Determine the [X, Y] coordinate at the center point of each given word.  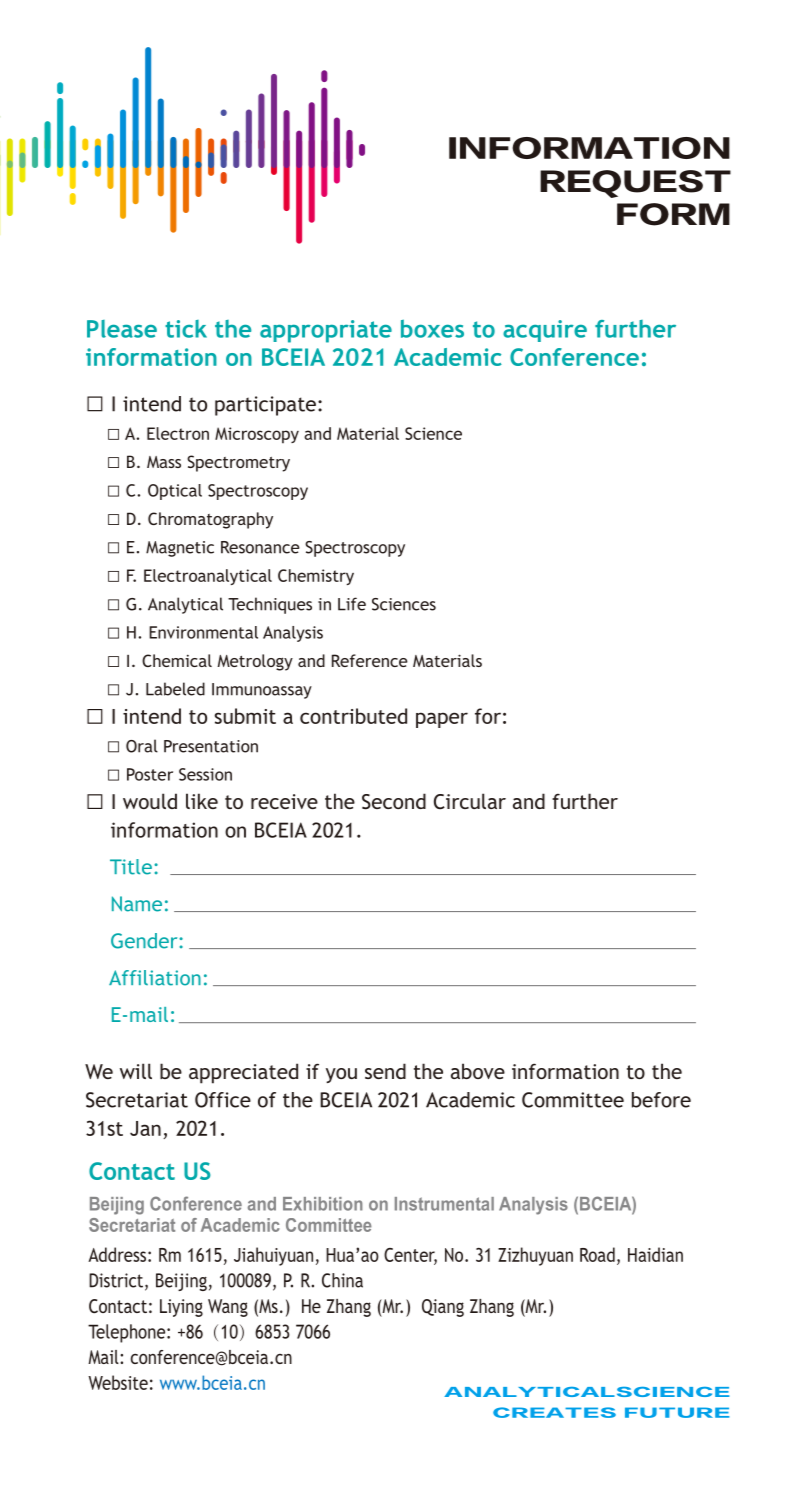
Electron [178, 433]
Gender [145, 941]
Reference [370, 660]
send [385, 1071]
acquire [545, 331]
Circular [470, 801]
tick [186, 329]
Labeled [175, 689]
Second [394, 801]
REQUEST [635, 184]
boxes [432, 328]
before [661, 1100]
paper [442, 720]
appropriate [326, 331]
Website [118, 1382]
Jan [145, 1128]
